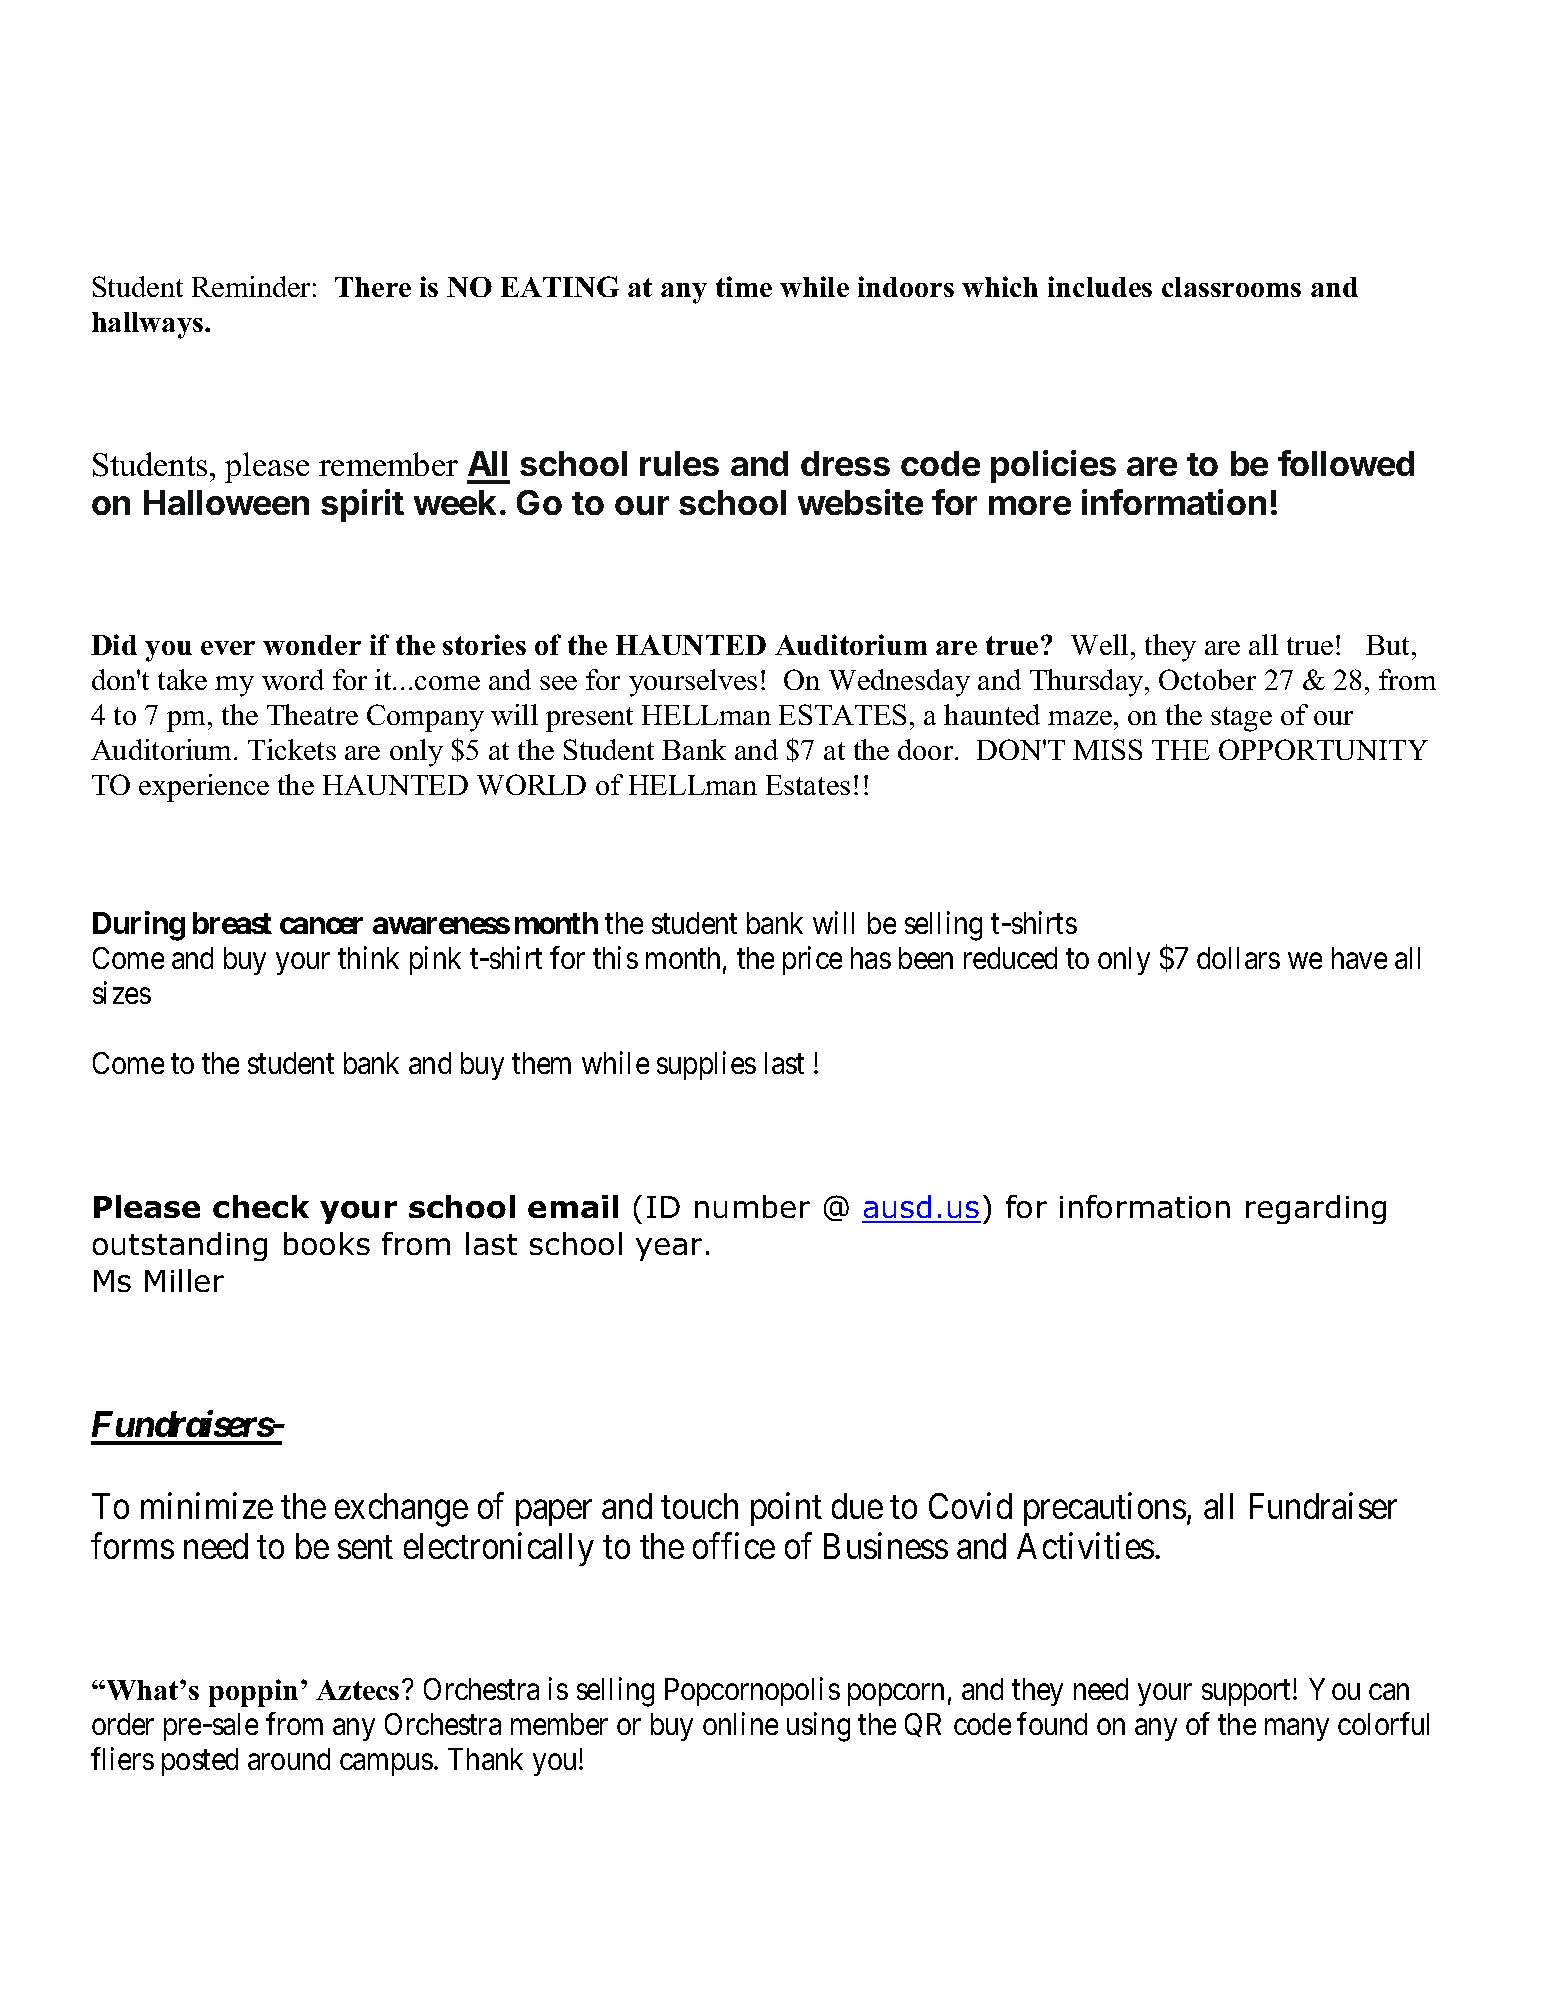 The height and width of the screenshot is (2003, 1547). Describe the element at coordinates (1207, 679) in the screenshot. I see `October` at that location.
